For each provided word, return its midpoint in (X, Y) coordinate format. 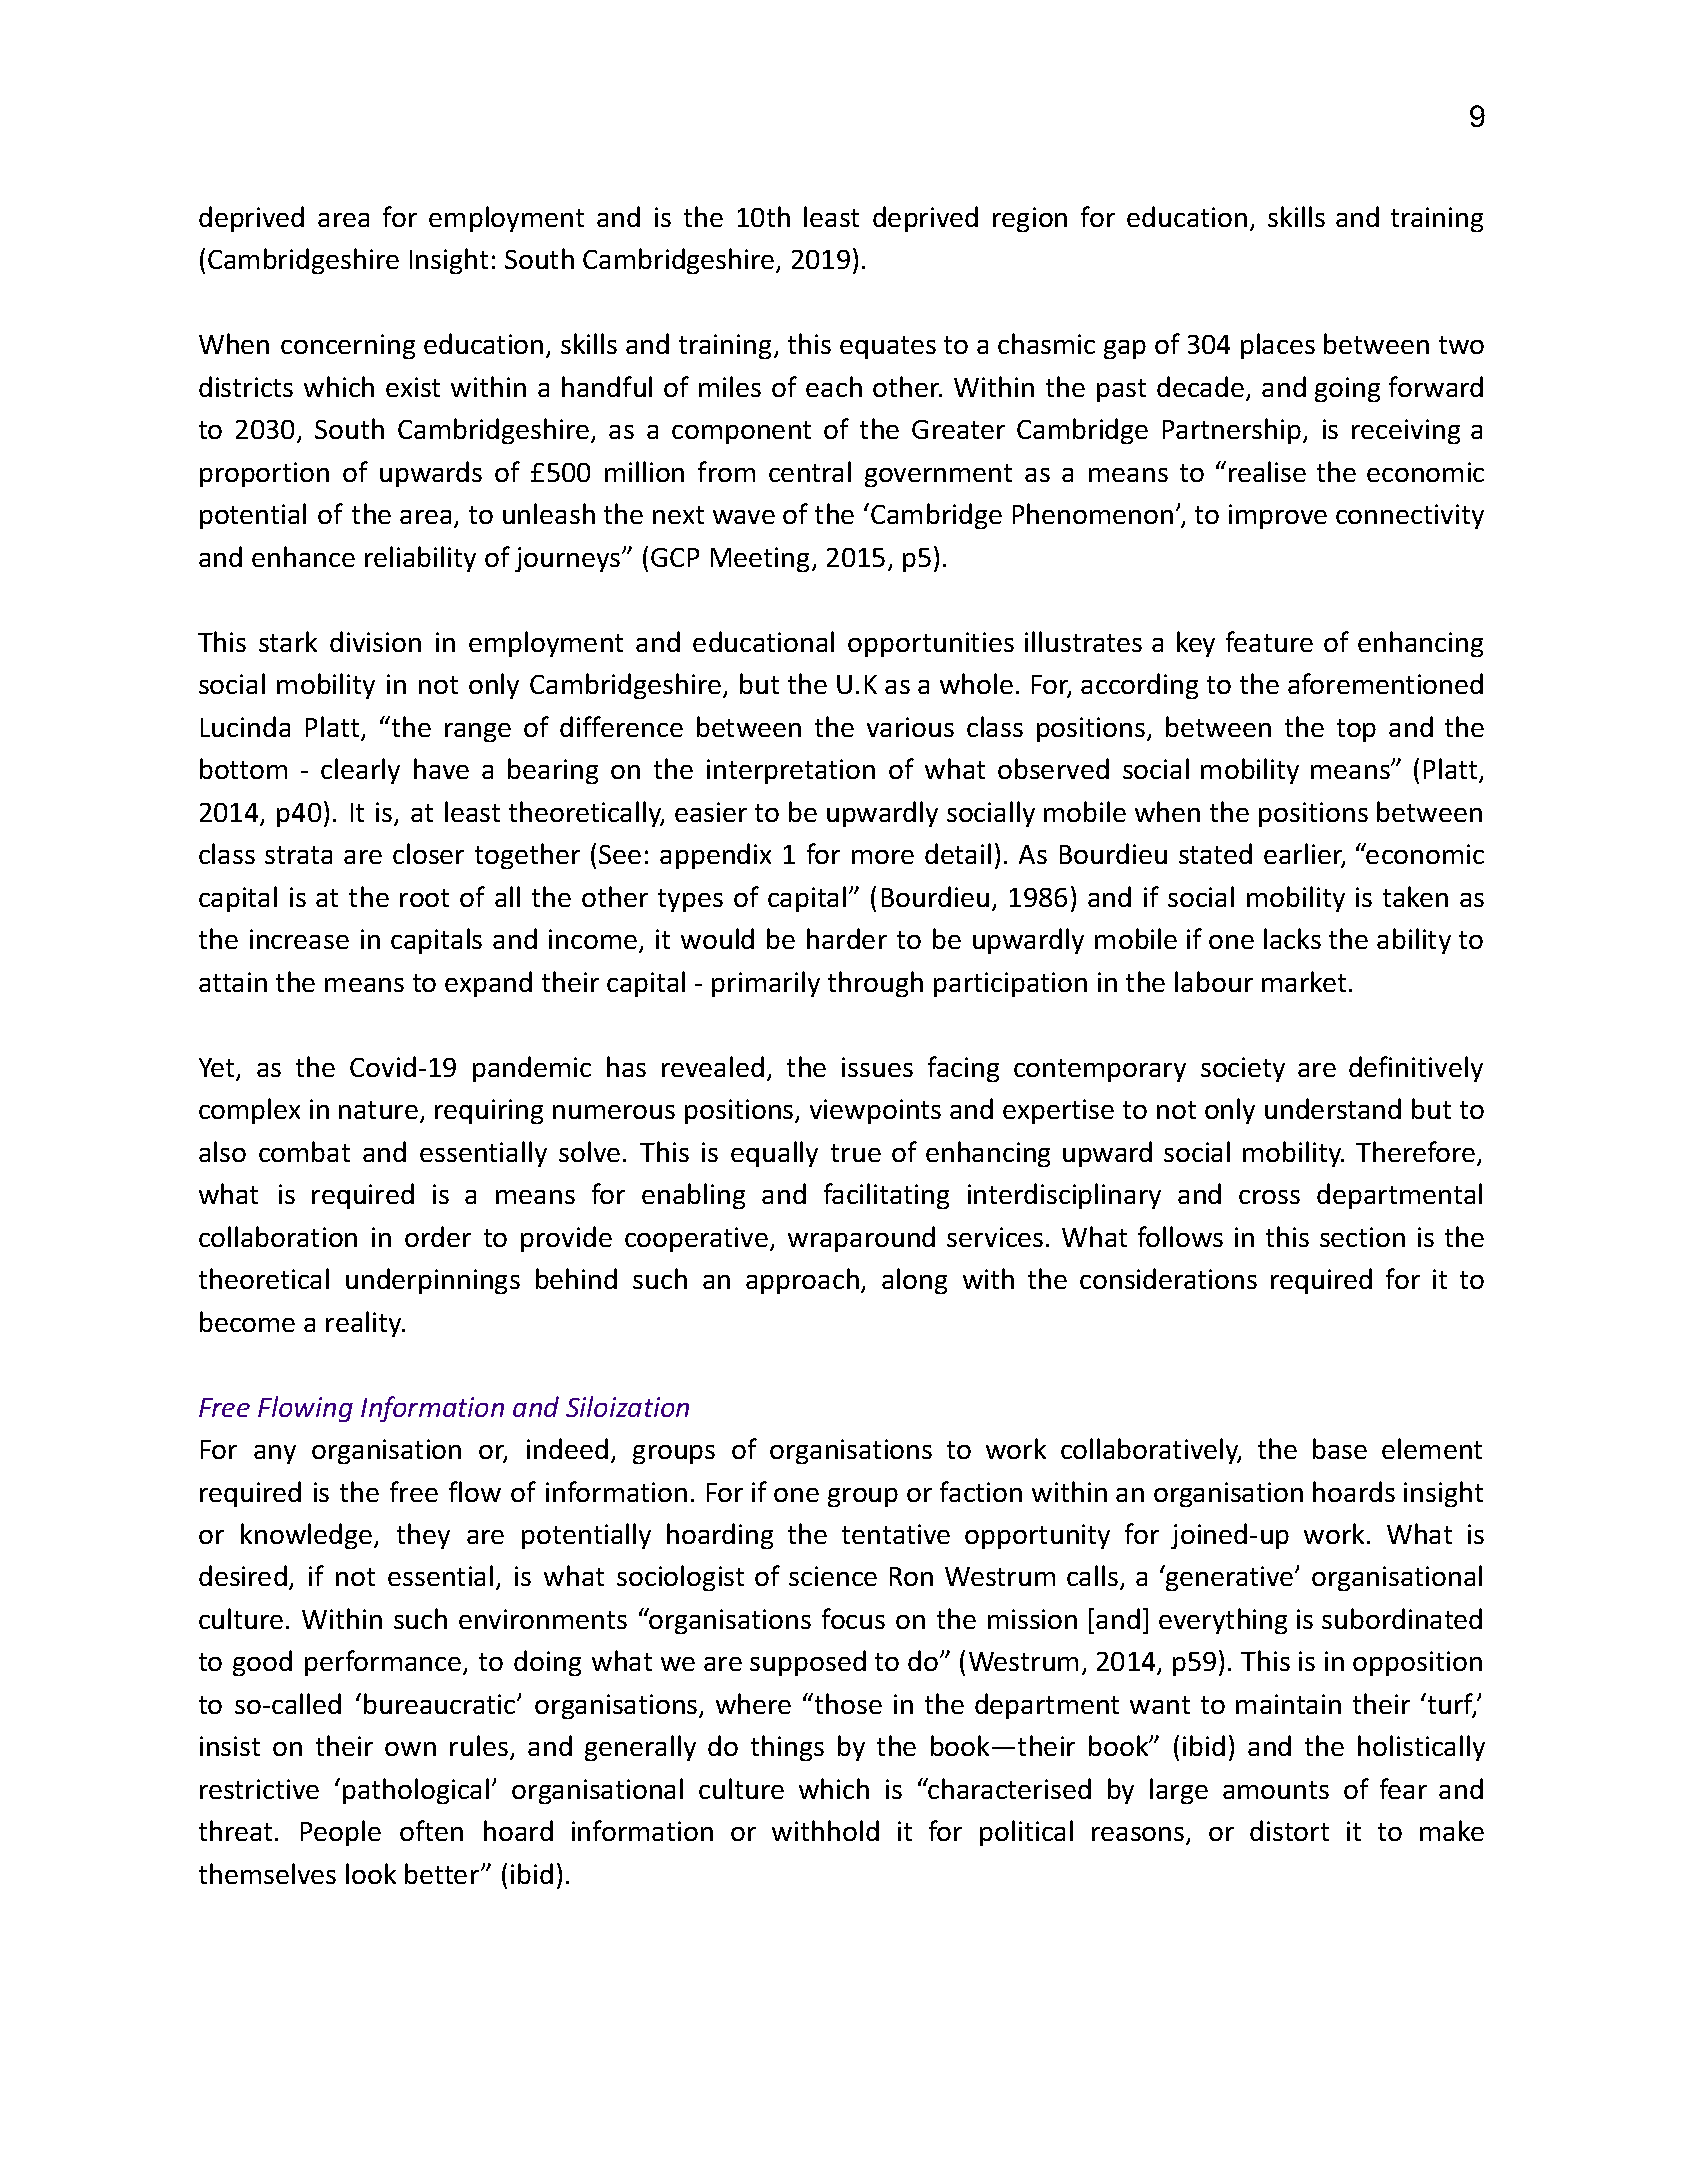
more (883, 857)
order (438, 1236)
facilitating (886, 1196)
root (424, 898)
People (341, 1833)
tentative (896, 1534)
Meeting (762, 559)
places (1278, 346)
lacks (1292, 938)
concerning (348, 346)
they (423, 1536)
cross (1269, 1197)
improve (1278, 516)
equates (888, 347)
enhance (303, 556)
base (1340, 1448)
